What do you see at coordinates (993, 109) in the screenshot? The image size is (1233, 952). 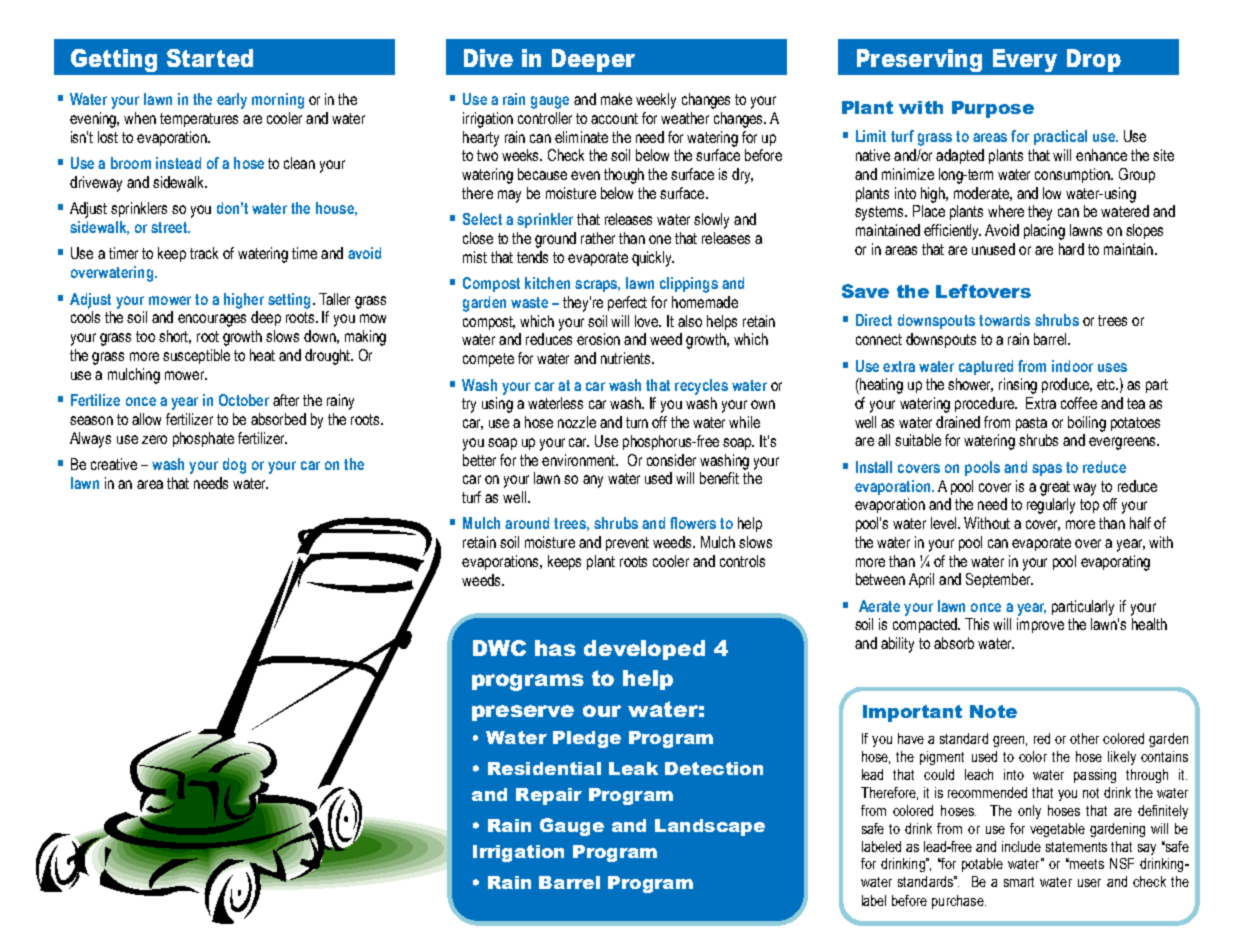 I see `Purpose` at bounding box center [993, 109].
